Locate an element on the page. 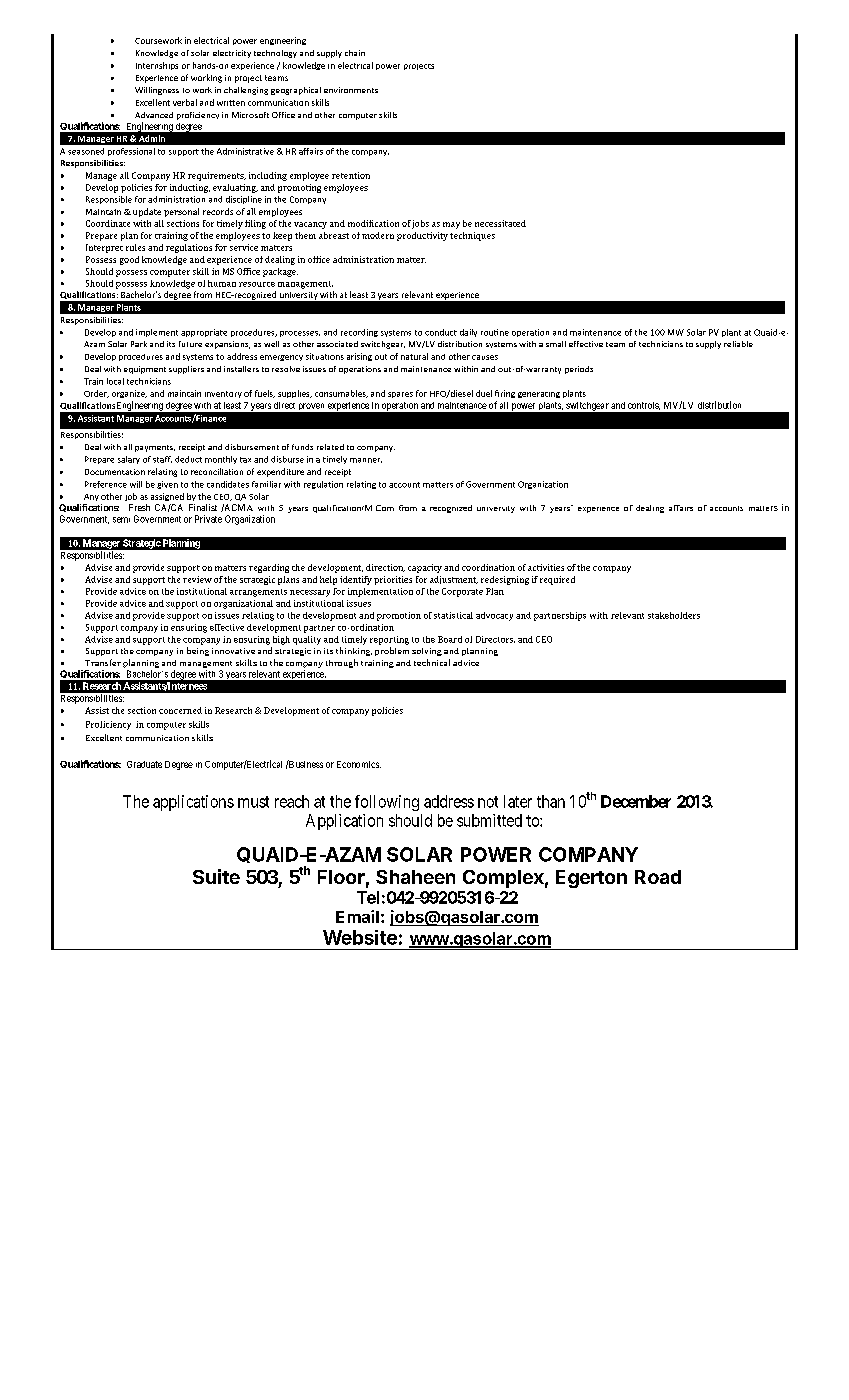  controls is located at coordinates (644, 406).
